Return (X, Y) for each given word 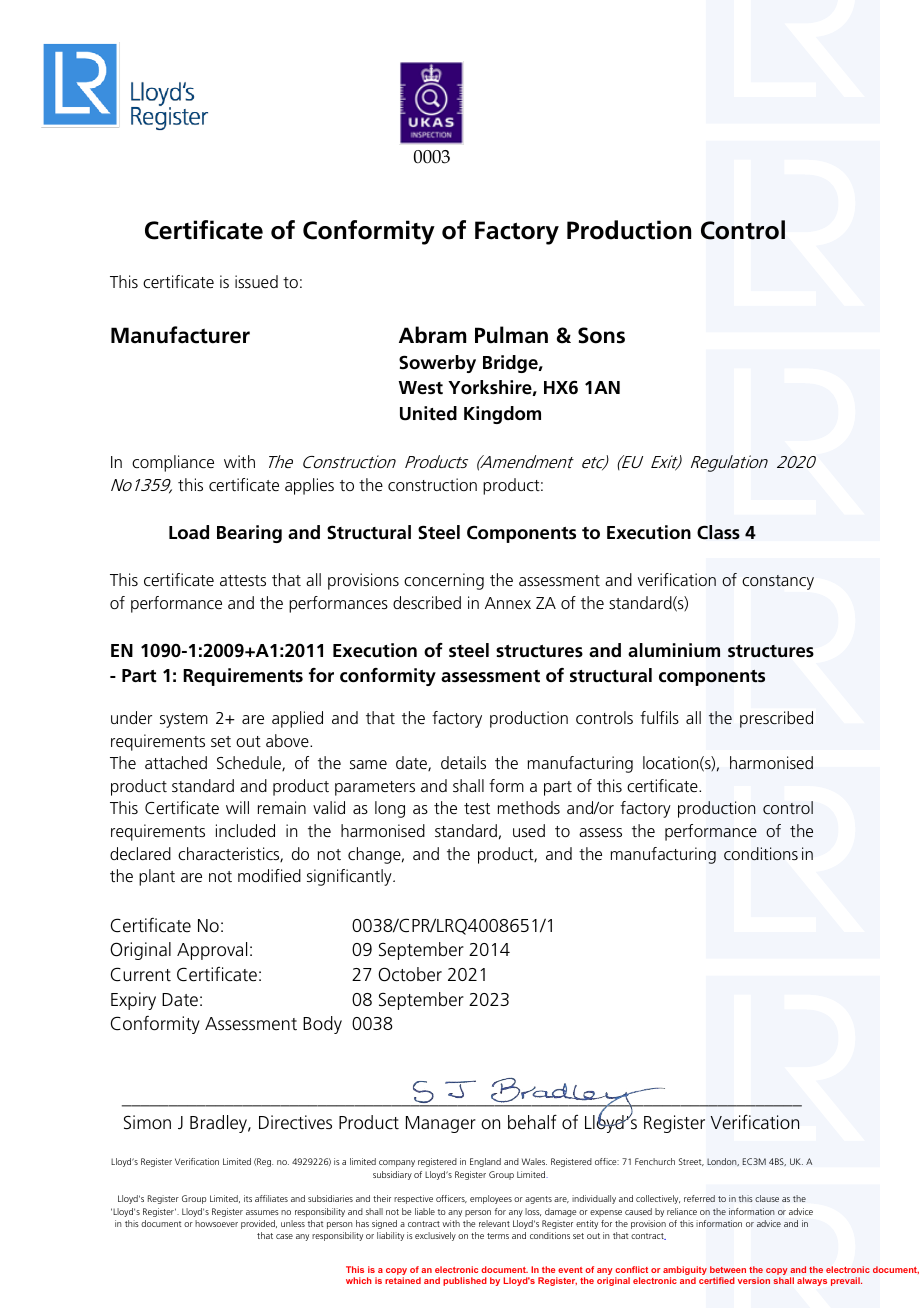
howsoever (216, 1223)
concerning (444, 581)
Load (189, 532)
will (237, 807)
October (410, 974)
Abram (432, 335)
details (463, 762)
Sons (601, 335)
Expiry (133, 1001)
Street (691, 1162)
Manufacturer (180, 335)
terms (498, 1236)
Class (718, 532)
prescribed (776, 719)
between (728, 1269)
